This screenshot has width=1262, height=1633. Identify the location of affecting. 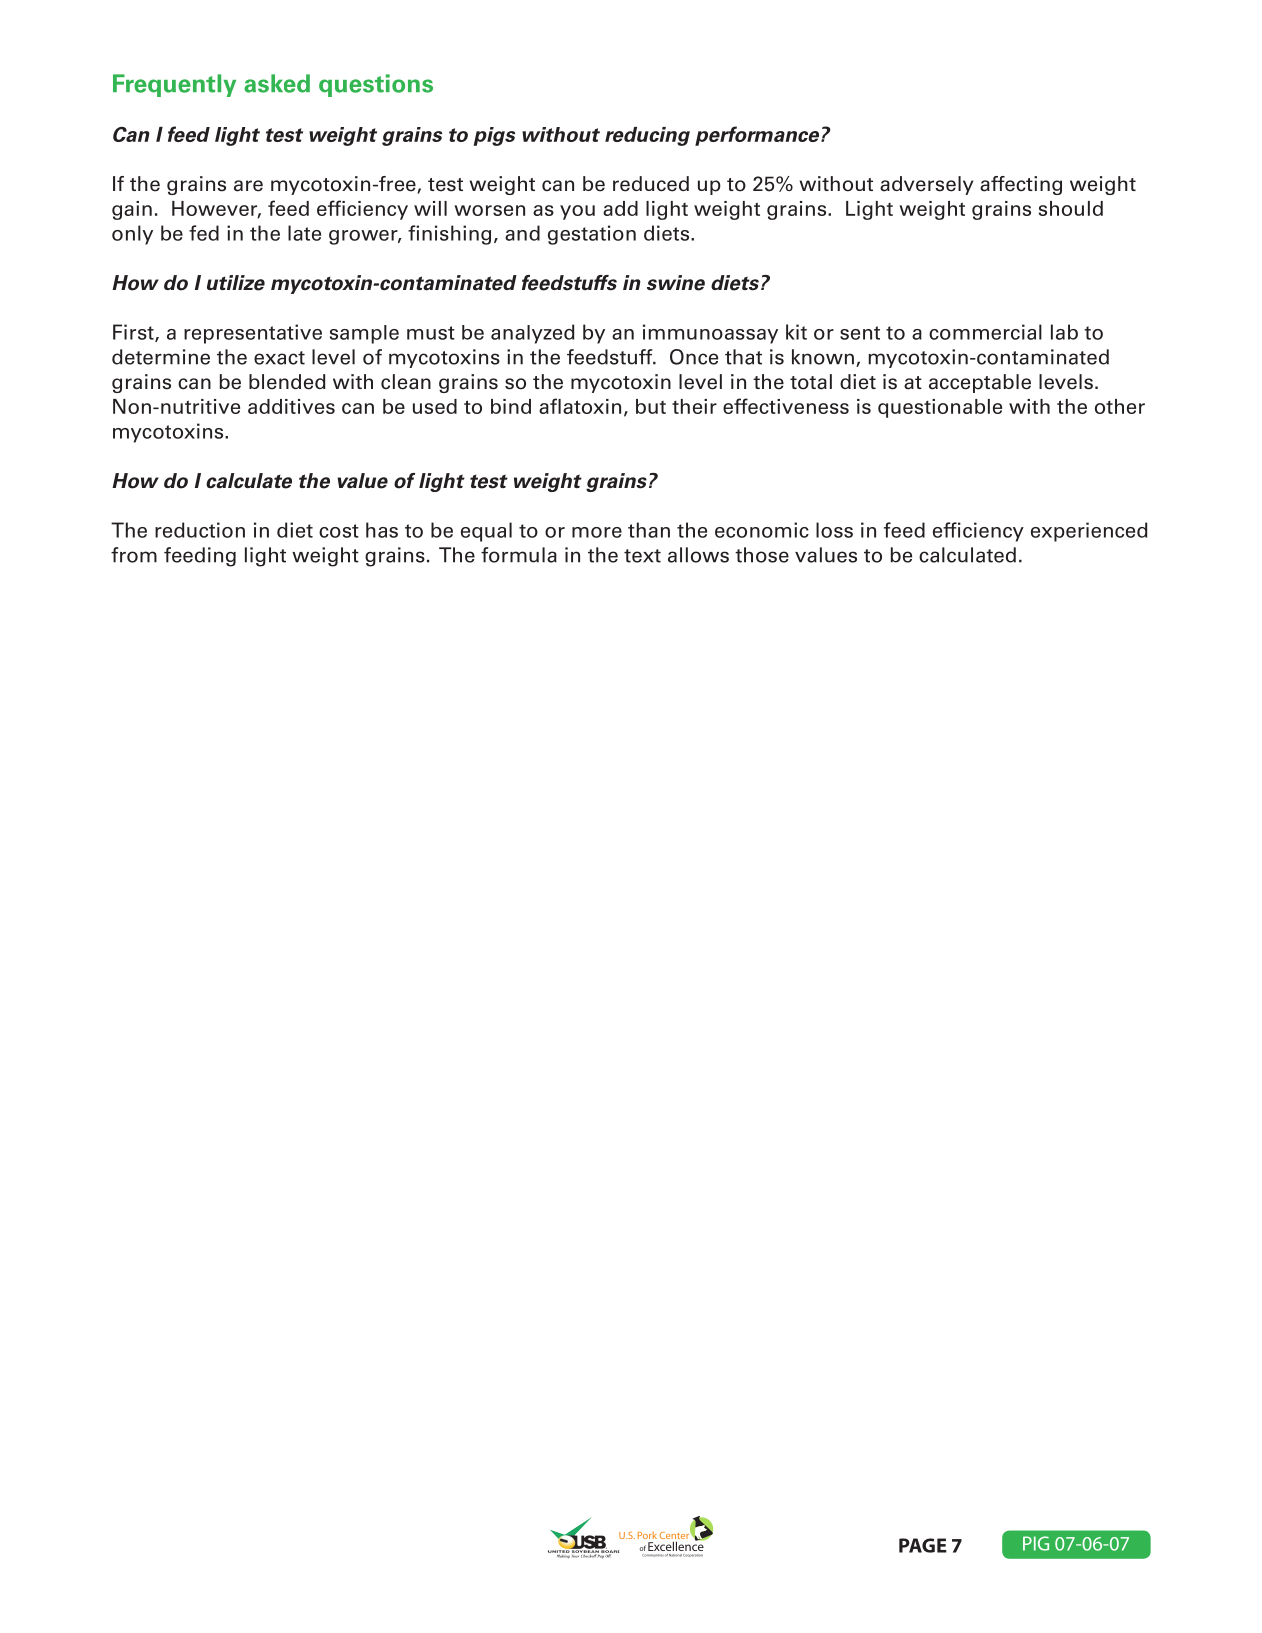
(1021, 185).
